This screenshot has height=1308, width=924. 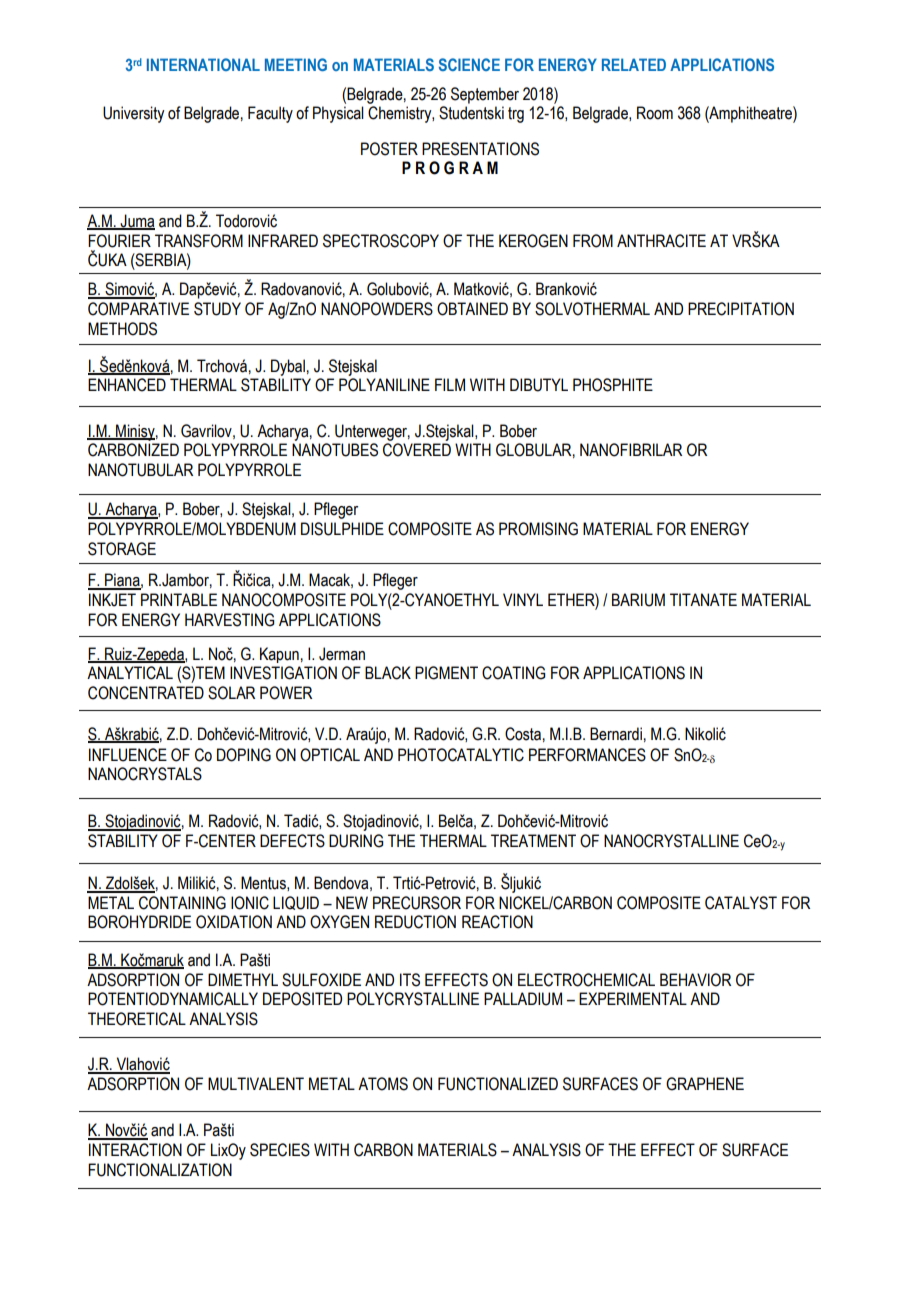 I want to click on FUNCTIONALIZATION, so click(x=160, y=1170).
